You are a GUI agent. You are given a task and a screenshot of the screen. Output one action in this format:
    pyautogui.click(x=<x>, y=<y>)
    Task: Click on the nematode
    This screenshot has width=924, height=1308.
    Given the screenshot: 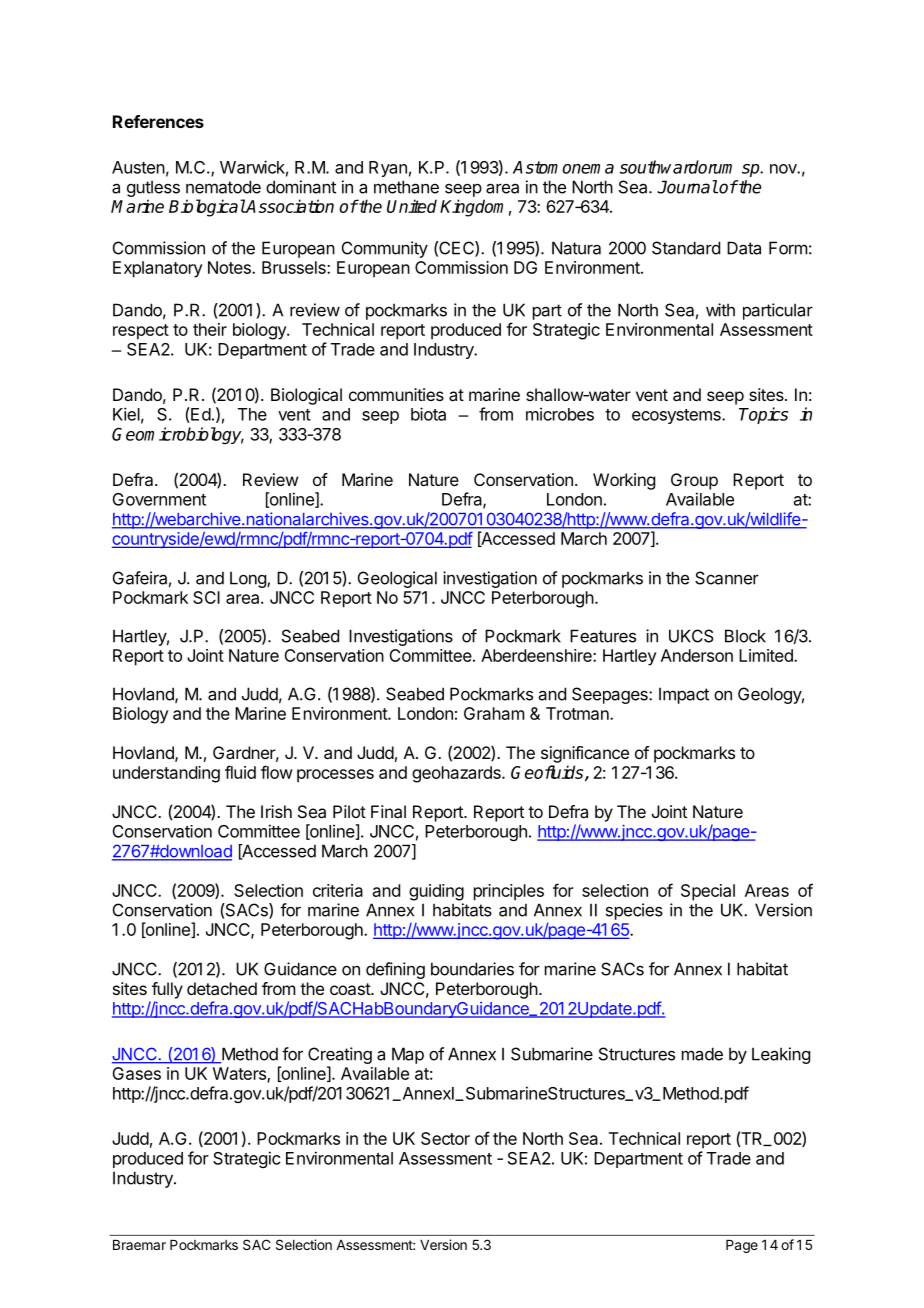 What is the action you would take?
    pyautogui.click(x=223, y=187)
